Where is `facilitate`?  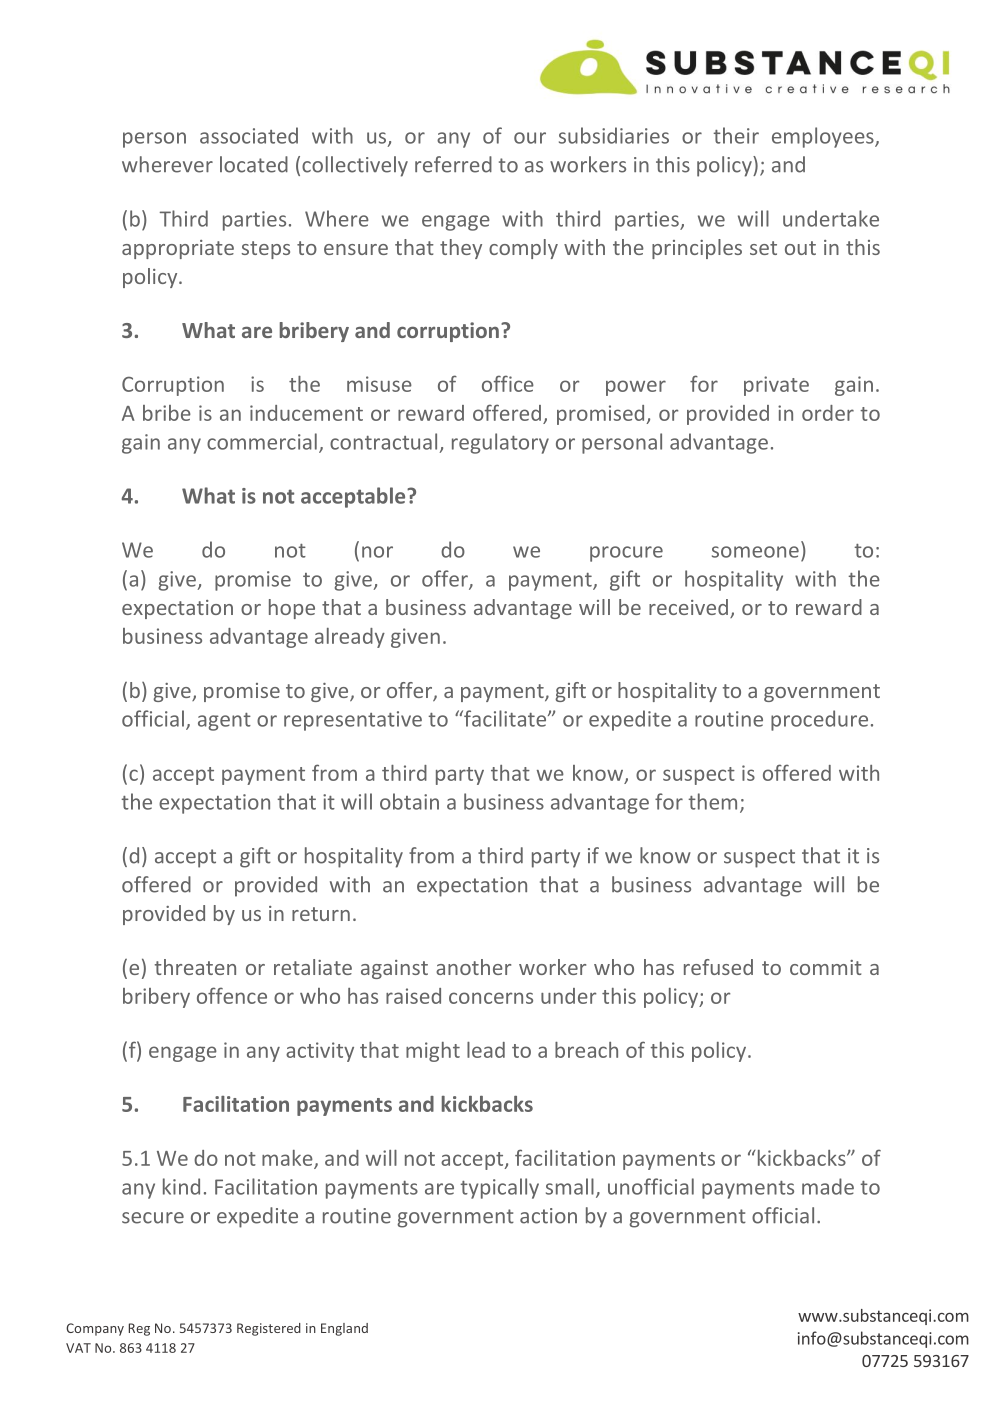
facilitate is located at coordinates (505, 718).
